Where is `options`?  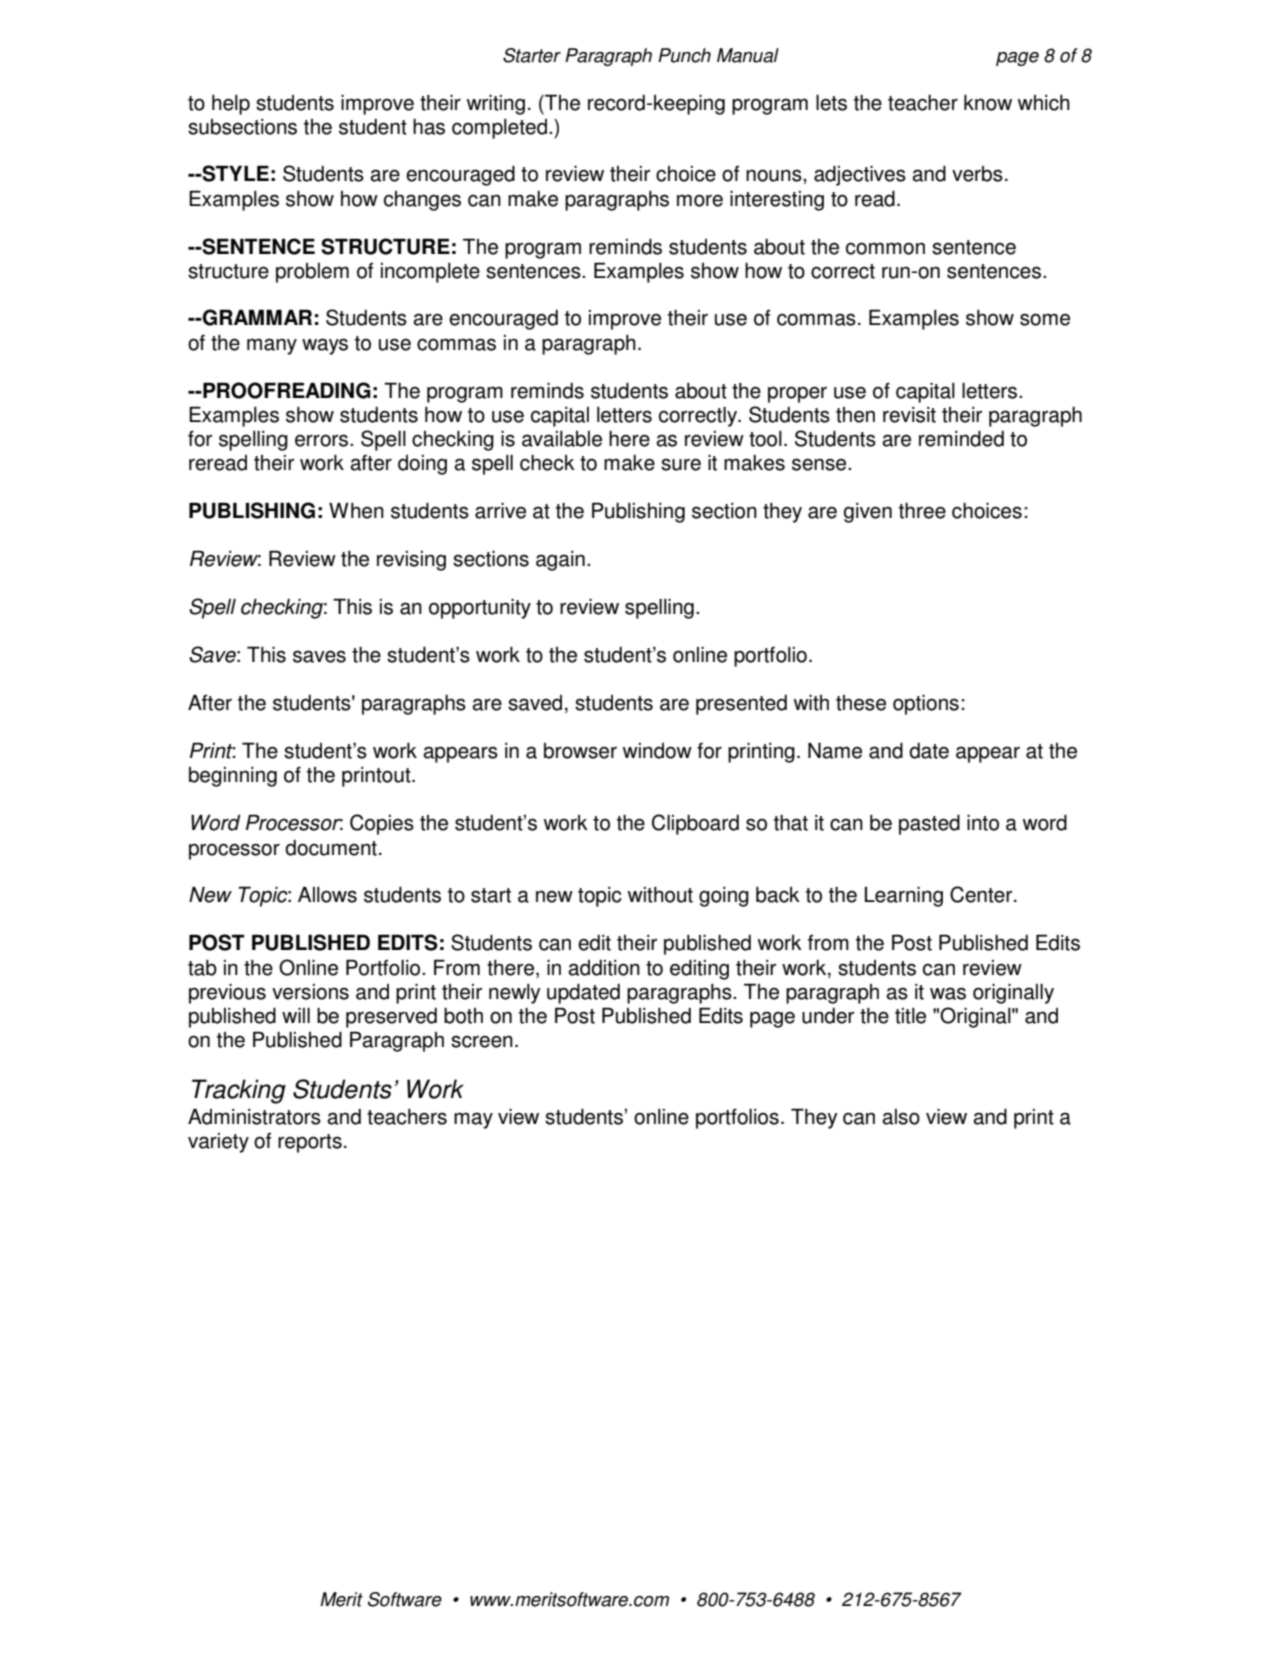
options is located at coordinates (926, 705).
